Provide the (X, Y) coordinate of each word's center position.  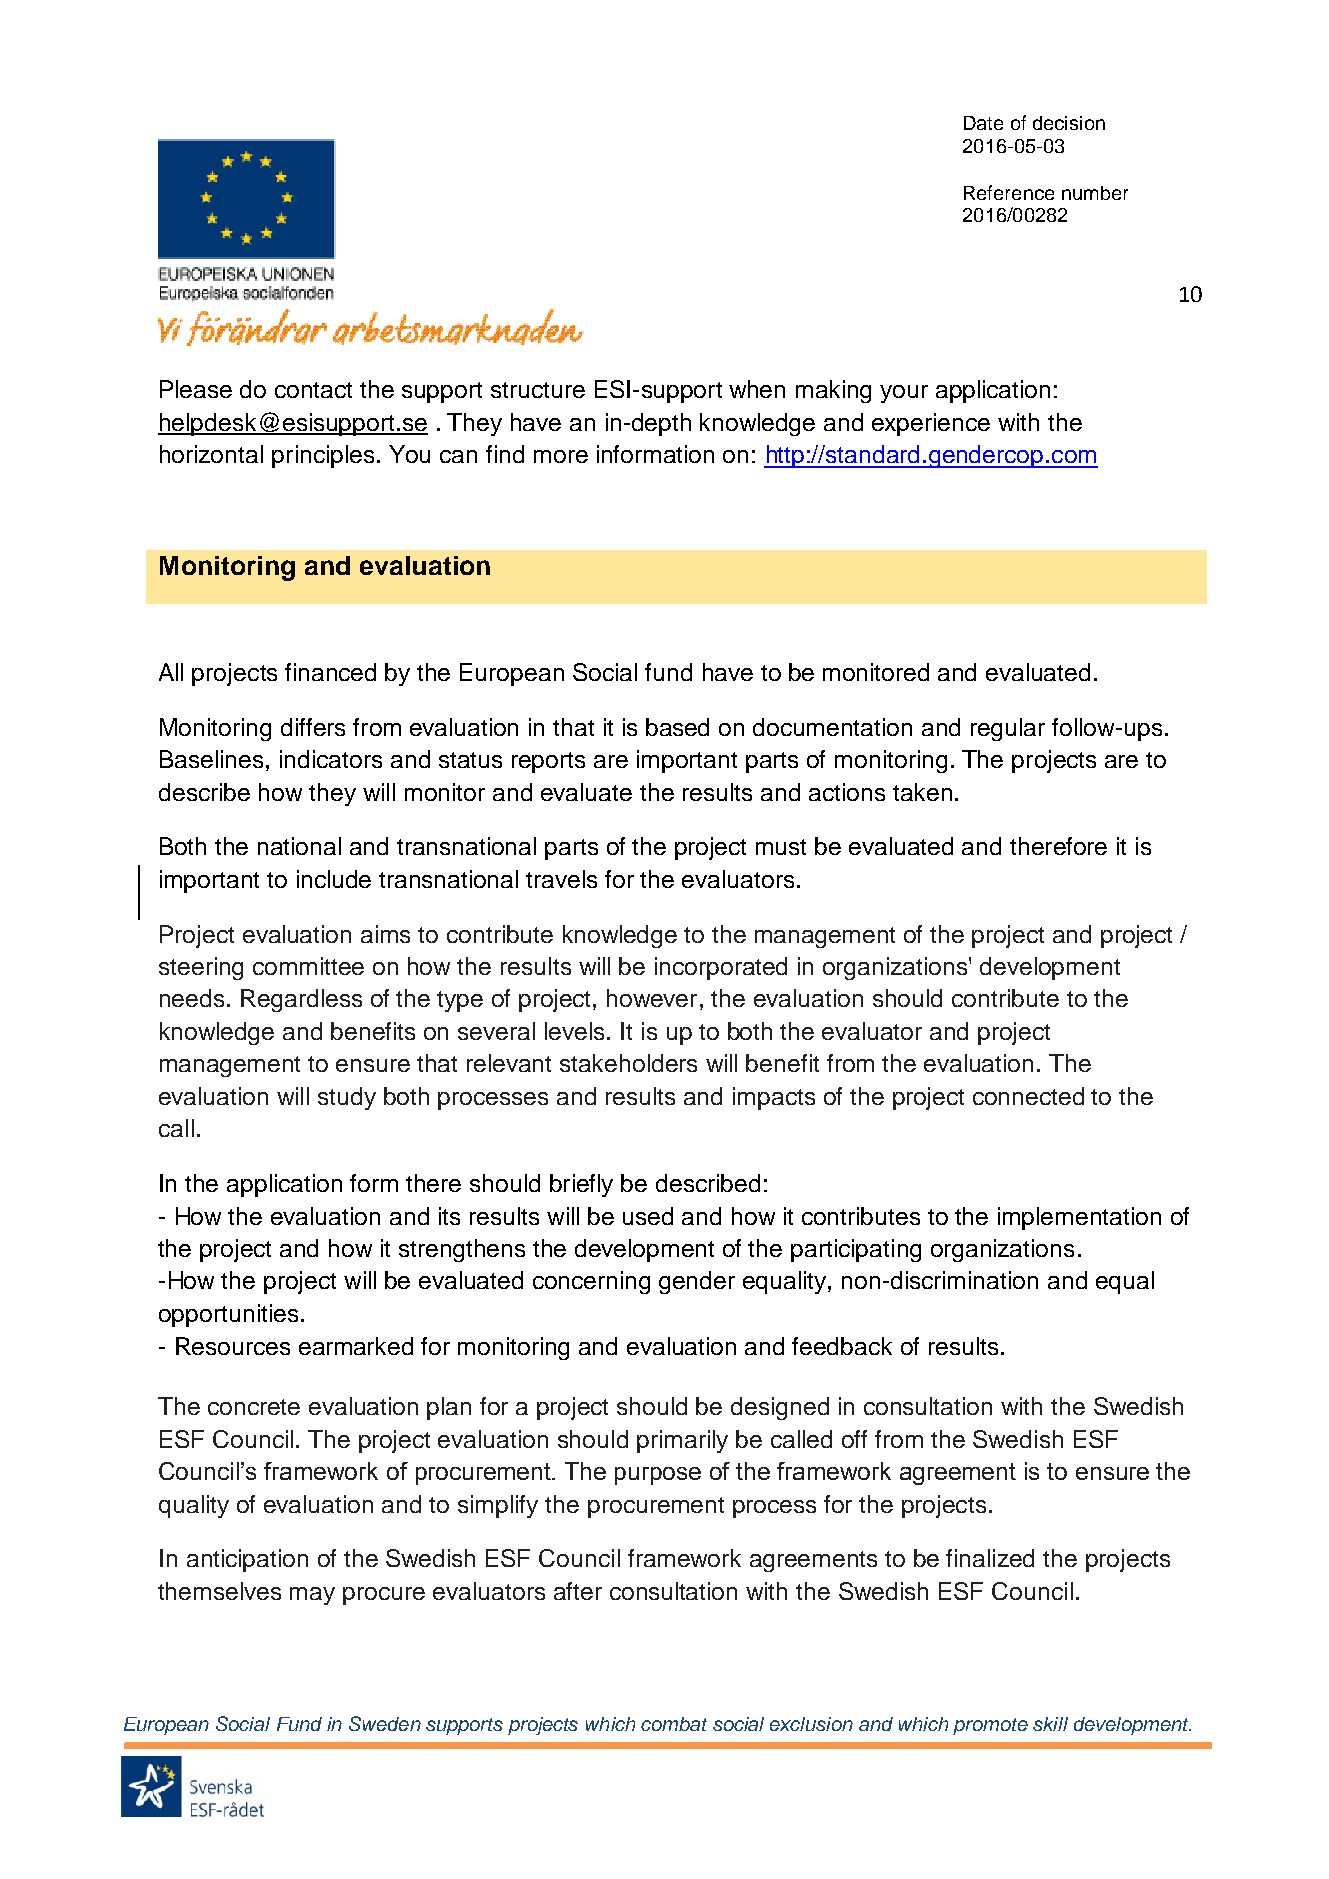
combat (674, 1724)
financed (330, 672)
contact (313, 390)
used (648, 1216)
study (347, 1098)
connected (1028, 1096)
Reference (1009, 192)
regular (1008, 729)
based (677, 727)
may (312, 1596)
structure (538, 390)
